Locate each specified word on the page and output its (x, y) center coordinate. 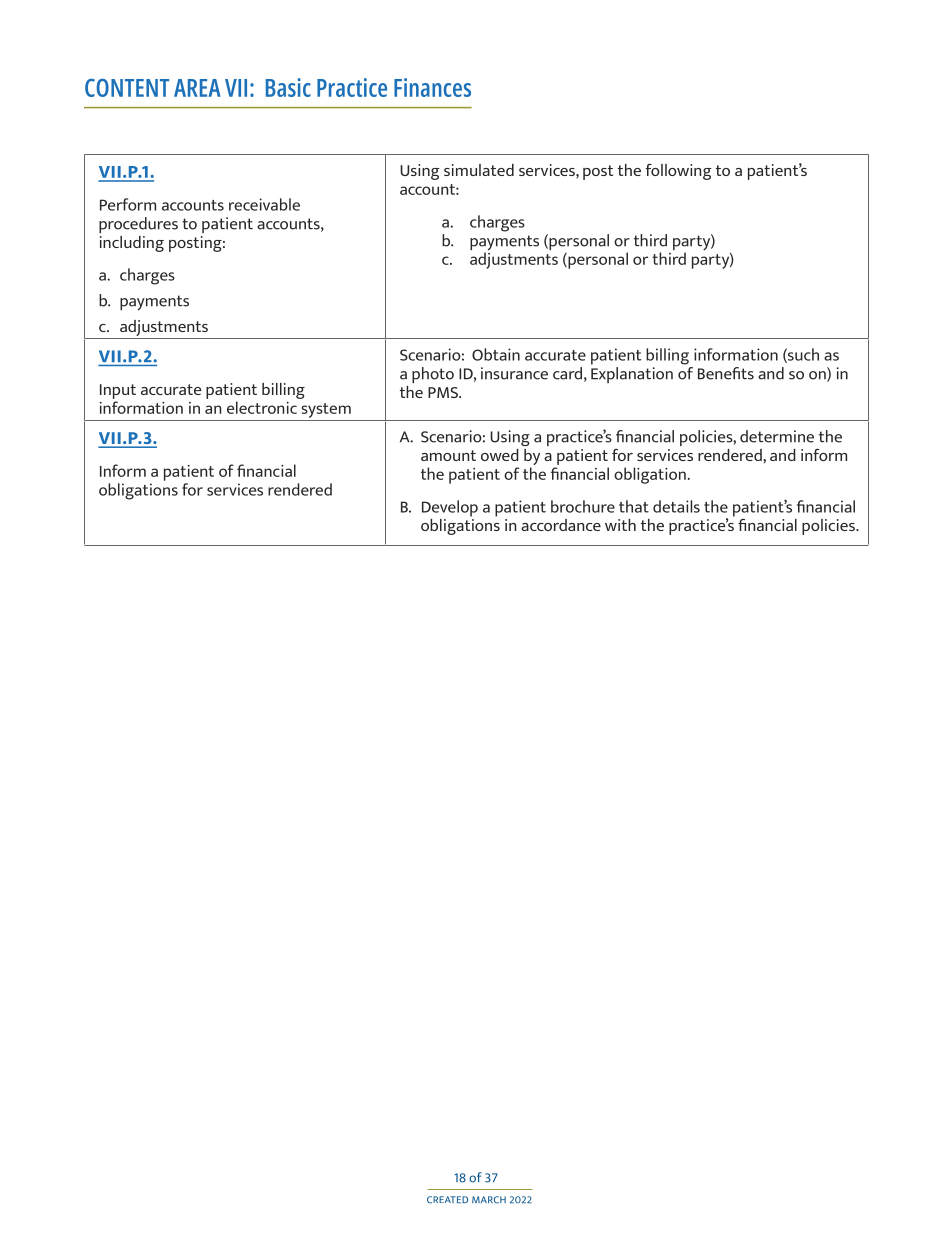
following (679, 172)
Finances (432, 87)
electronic (262, 407)
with (620, 525)
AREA (197, 88)
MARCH (489, 1200)
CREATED (447, 1200)
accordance (561, 525)
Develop (450, 508)
